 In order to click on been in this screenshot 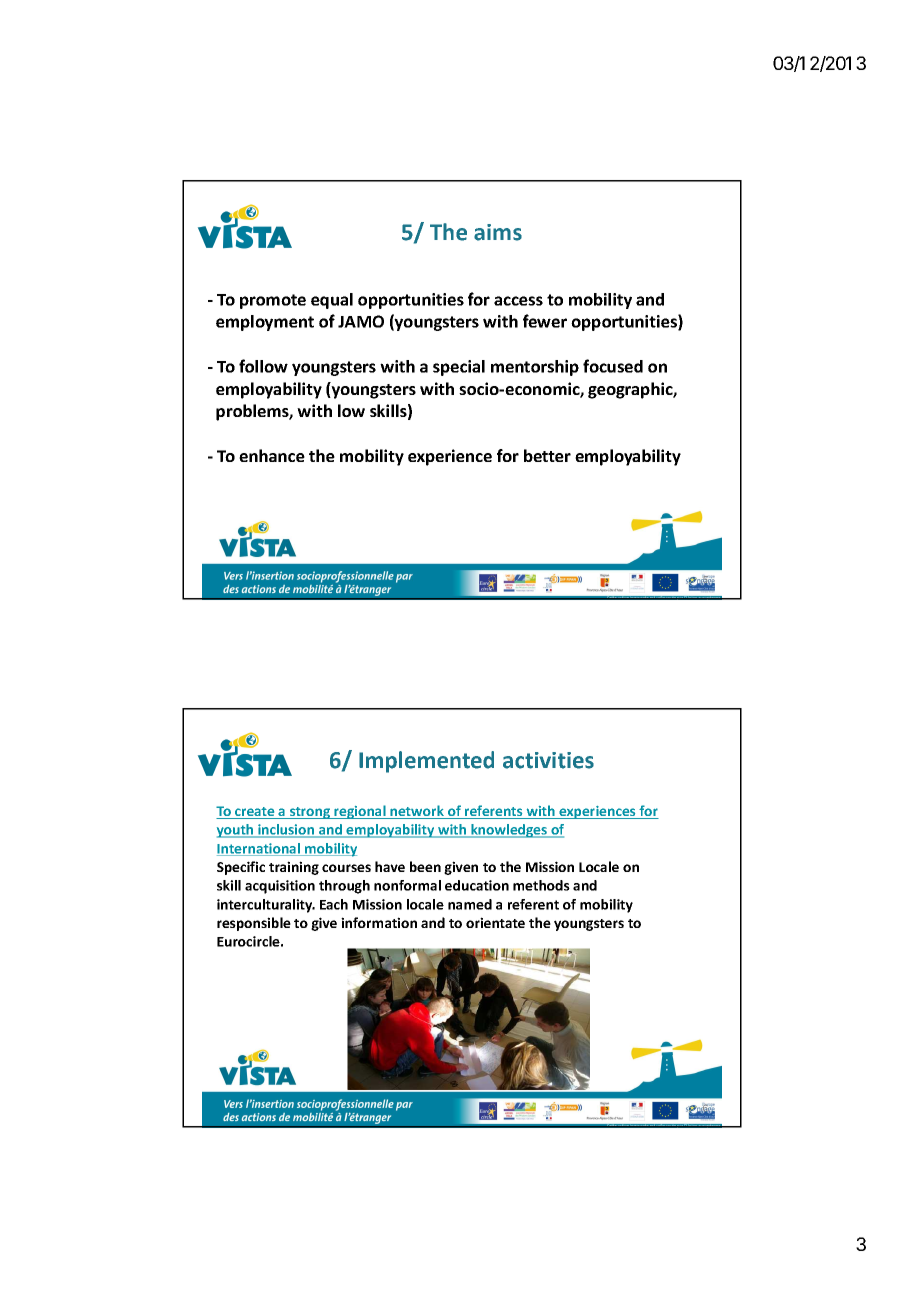, I will do `click(425, 866)`.
